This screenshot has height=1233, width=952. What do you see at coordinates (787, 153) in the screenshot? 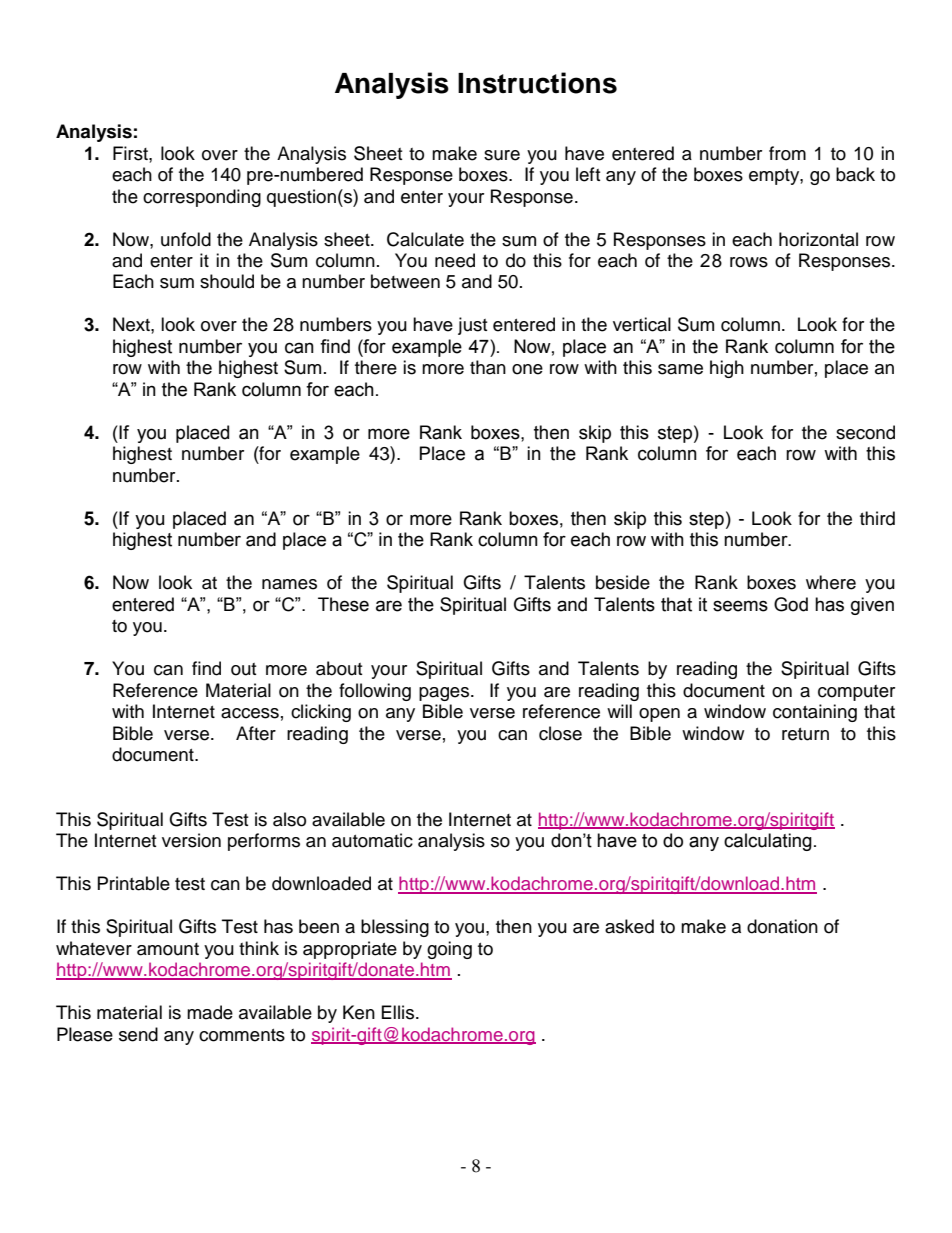
I see `from` at bounding box center [787, 153].
